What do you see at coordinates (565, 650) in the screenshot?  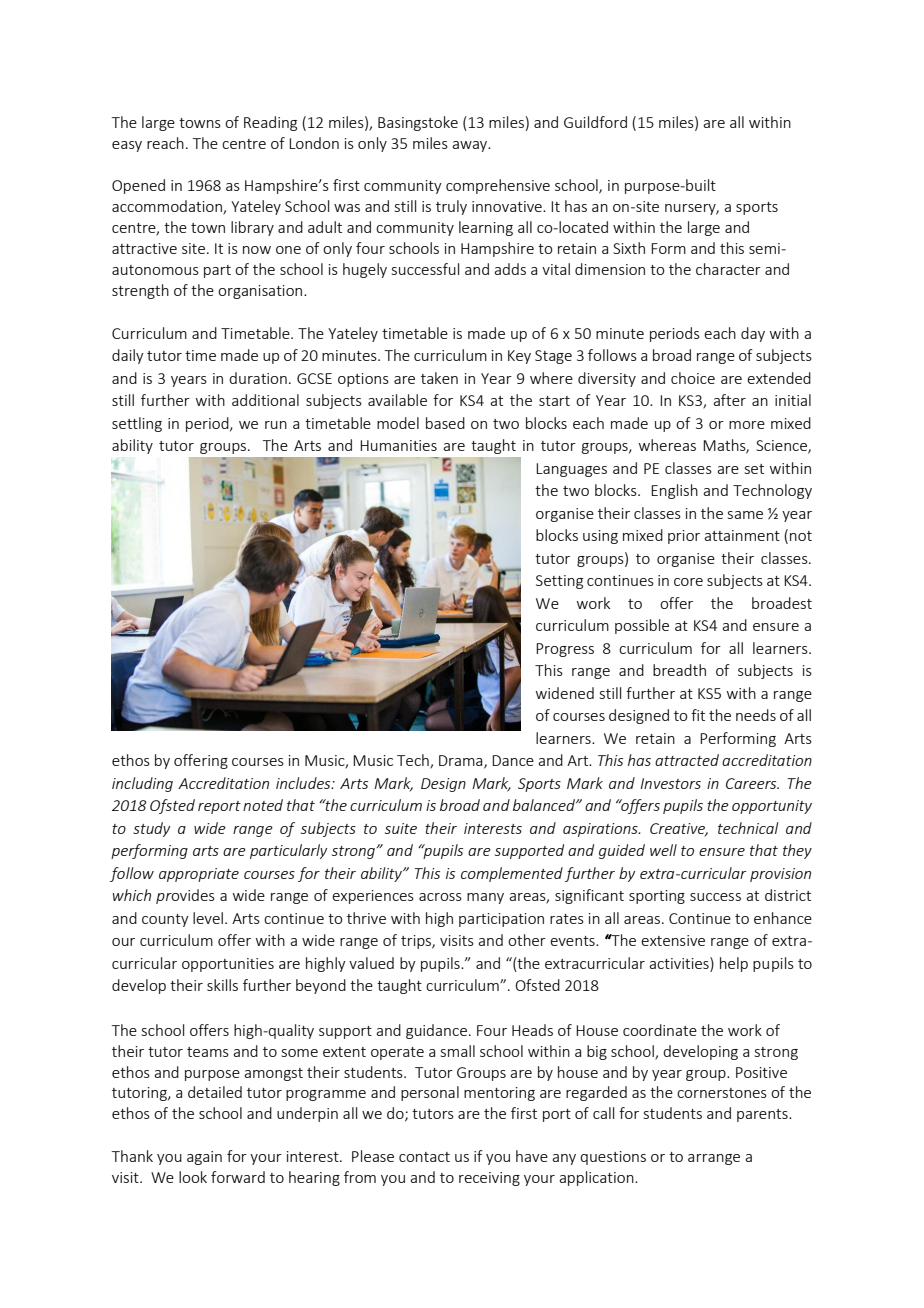 I see `Progress` at bounding box center [565, 650].
